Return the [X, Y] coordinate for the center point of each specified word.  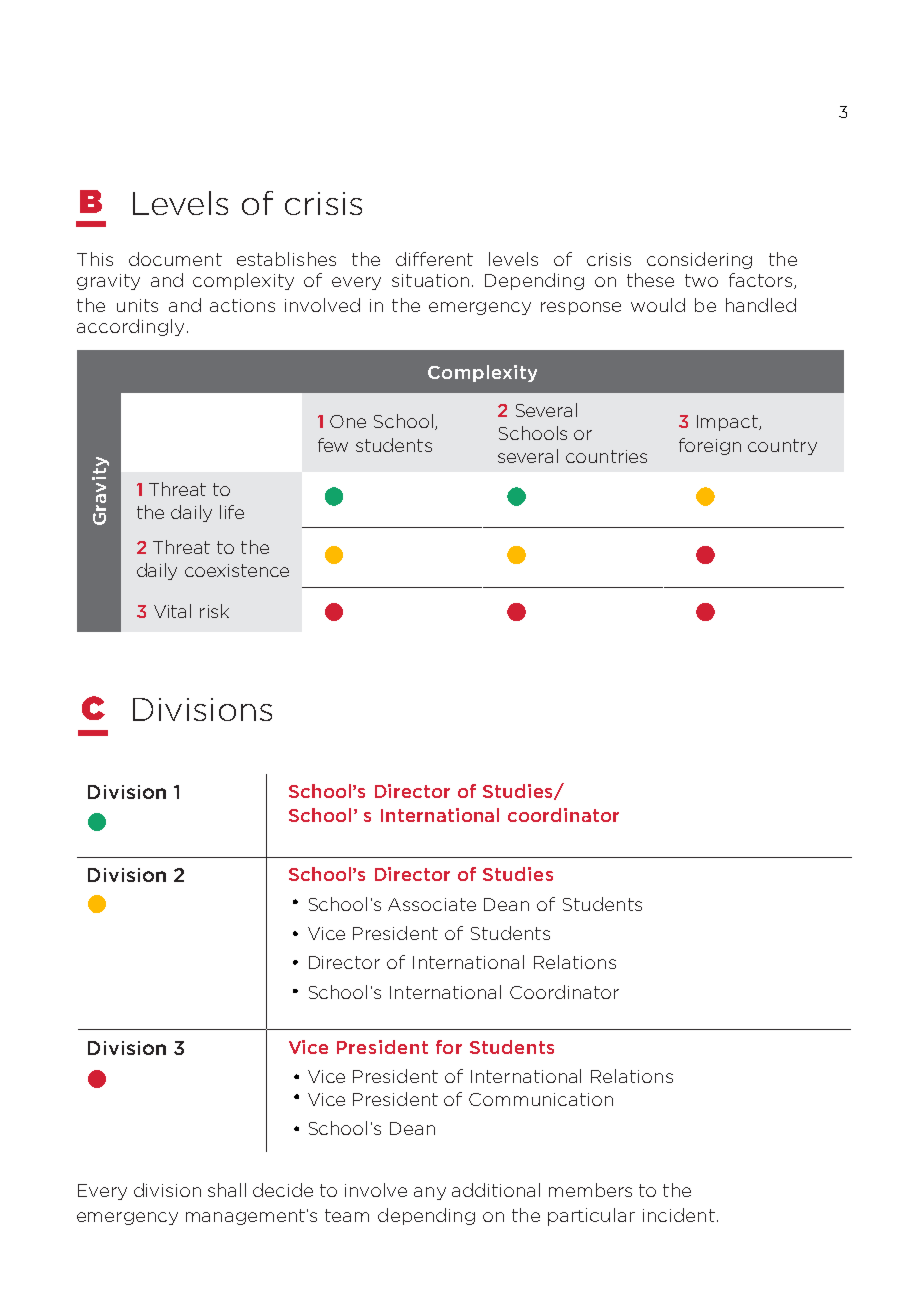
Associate [432, 904]
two [701, 280]
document [175, 259]
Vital [172, 611]
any [430, 1193]
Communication [541, 1099]
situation [430, 280]
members [590, 1190]
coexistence [237, 570]
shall [227, 1190]
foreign [710, 446]
